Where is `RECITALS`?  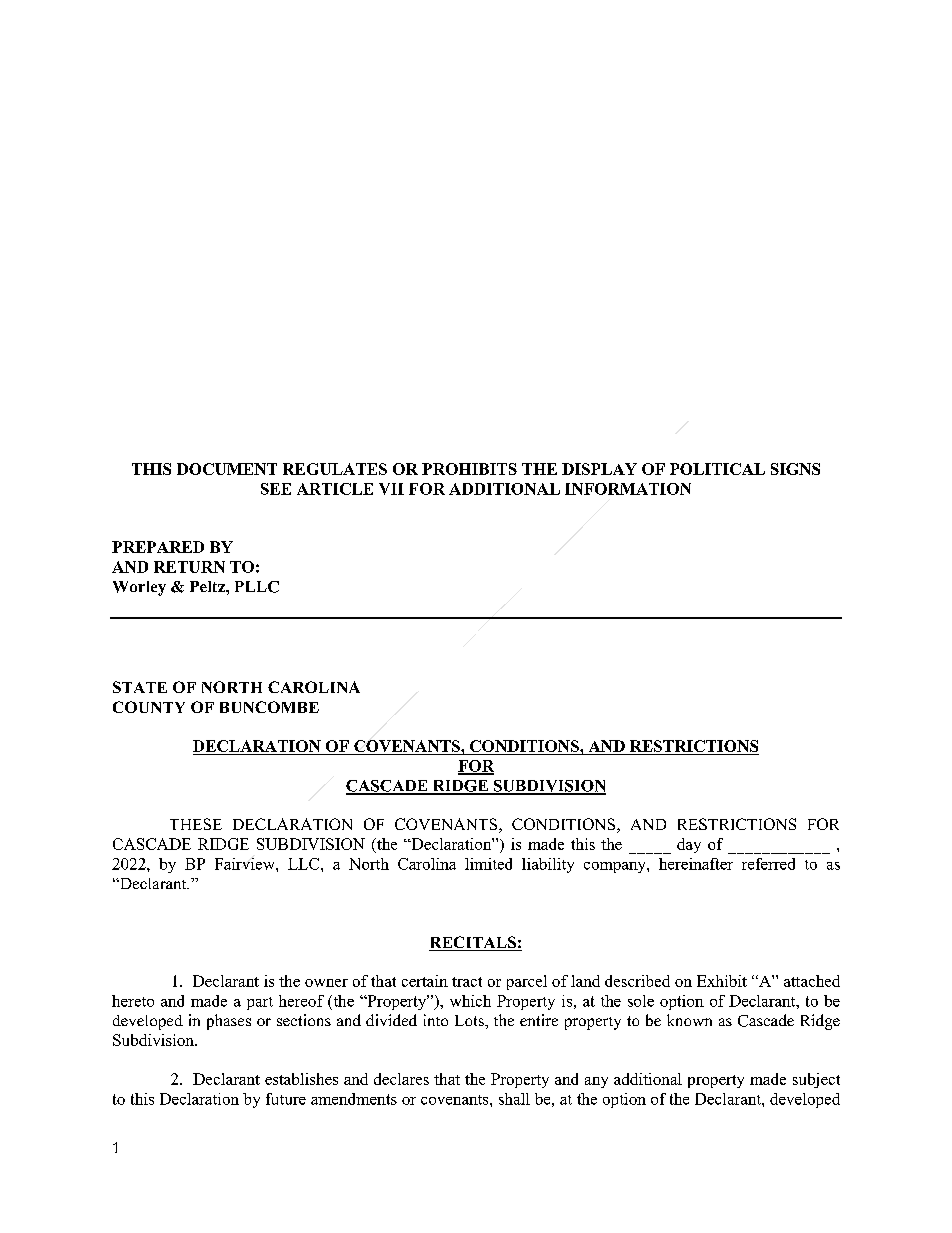 RECITALS is located at coordinates (473, 943).
